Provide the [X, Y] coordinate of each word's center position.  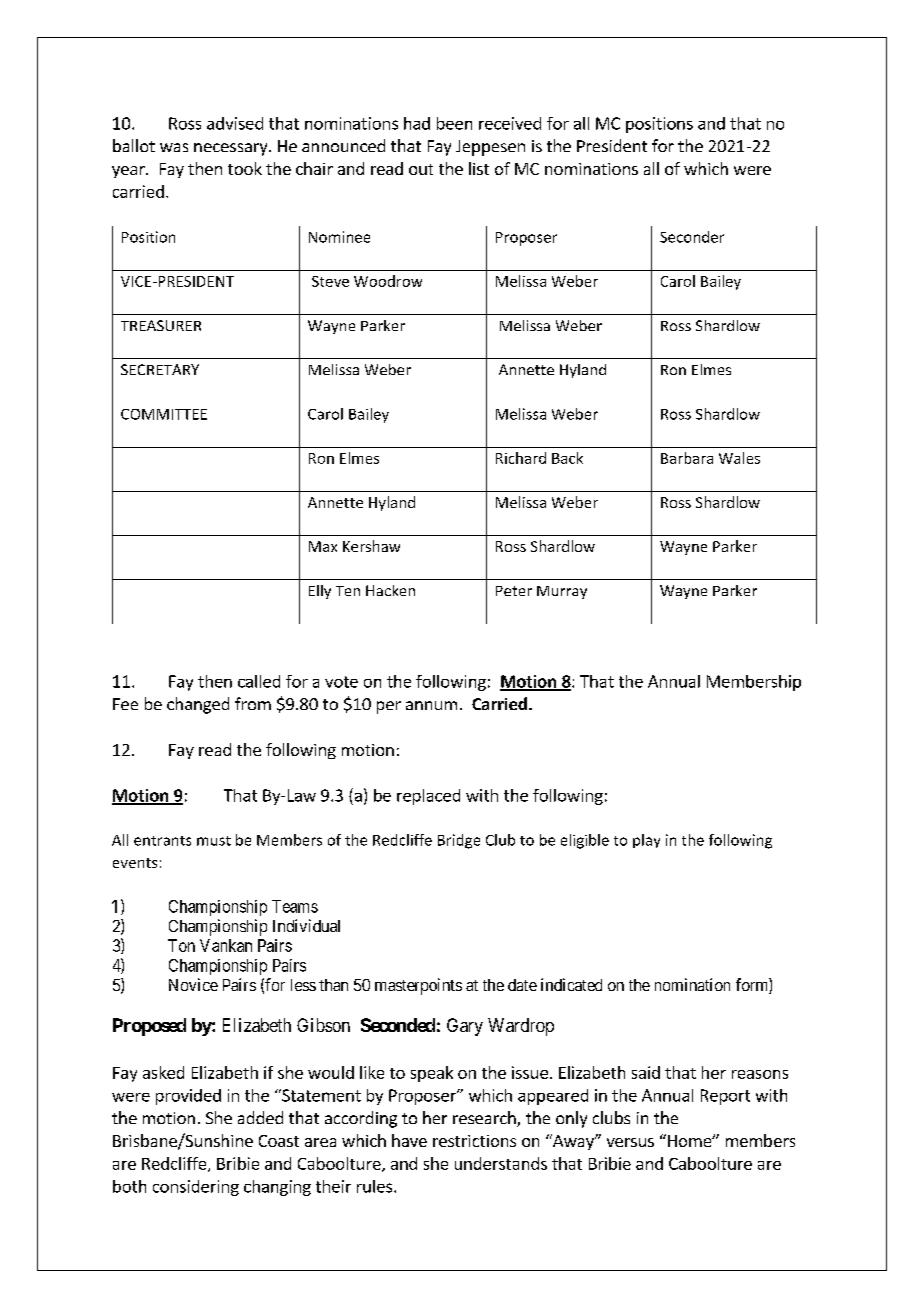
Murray [562, 592]
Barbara [687, 458]
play [646, 841]
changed [198, 705]
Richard [521, 458]
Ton [181, 945]
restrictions [474, 1141]
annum [431, 705]
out [421, 169]
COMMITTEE [164, 414]
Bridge [459, 841]
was [174, 147]
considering [196, 1188]
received [510, 123]
